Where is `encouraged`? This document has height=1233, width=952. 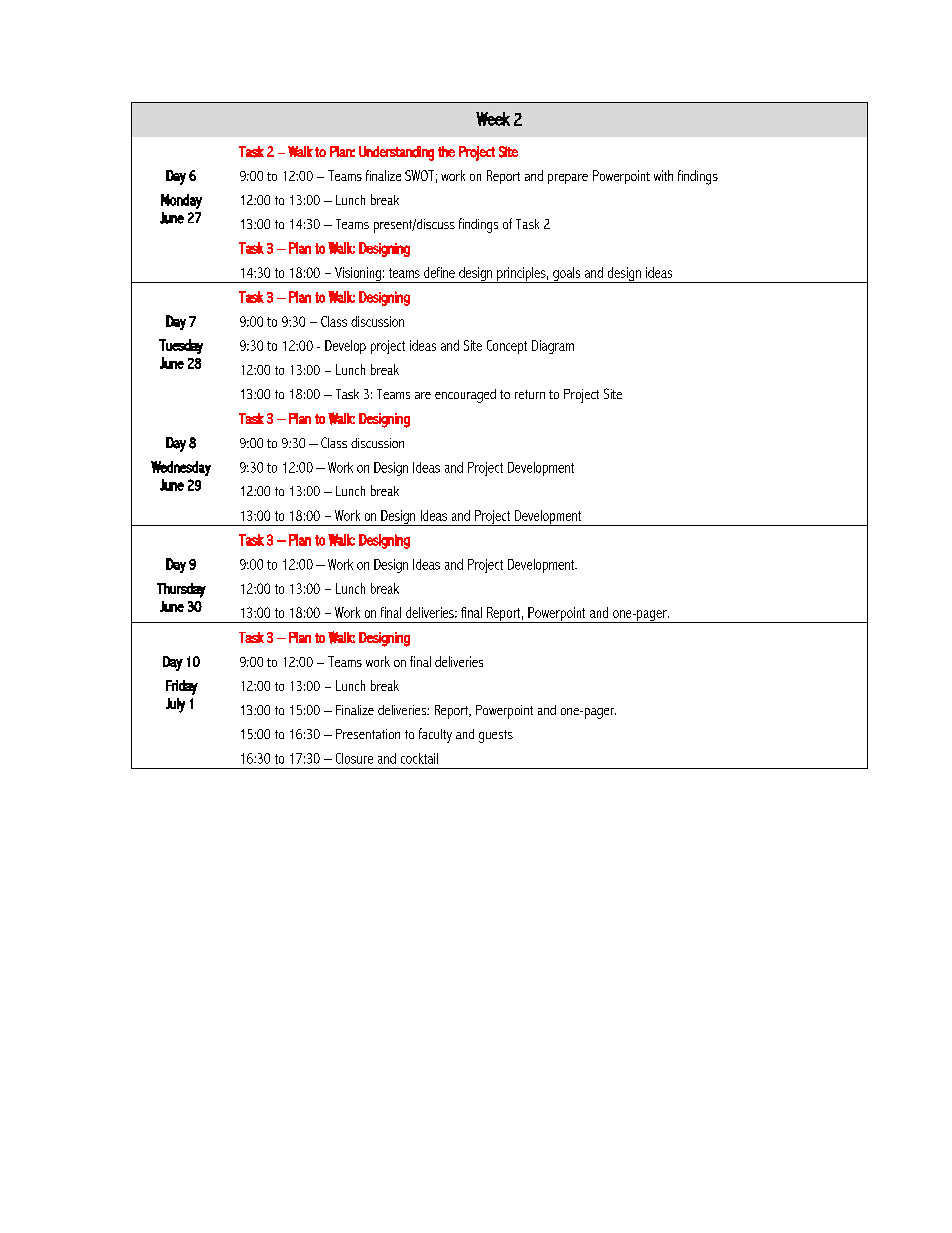 encouraged is located at coordinates (465, 396).
